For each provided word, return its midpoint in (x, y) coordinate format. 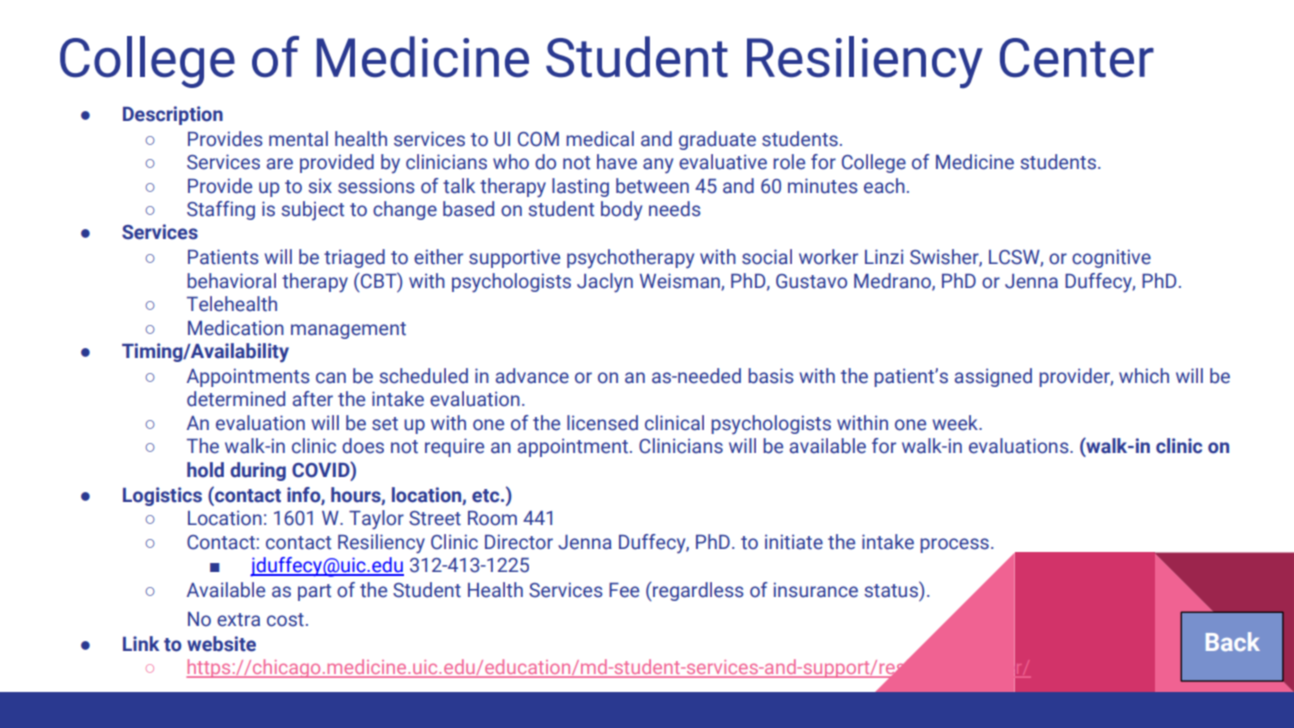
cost (285, 620)
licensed (602, 423)
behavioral (231, 281)
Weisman (681, 281)
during (258, 471)
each (884, 186)
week (956, 423)
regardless (697, 591)
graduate (717, 140)
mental (298, 139)
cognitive (1111, 258)
